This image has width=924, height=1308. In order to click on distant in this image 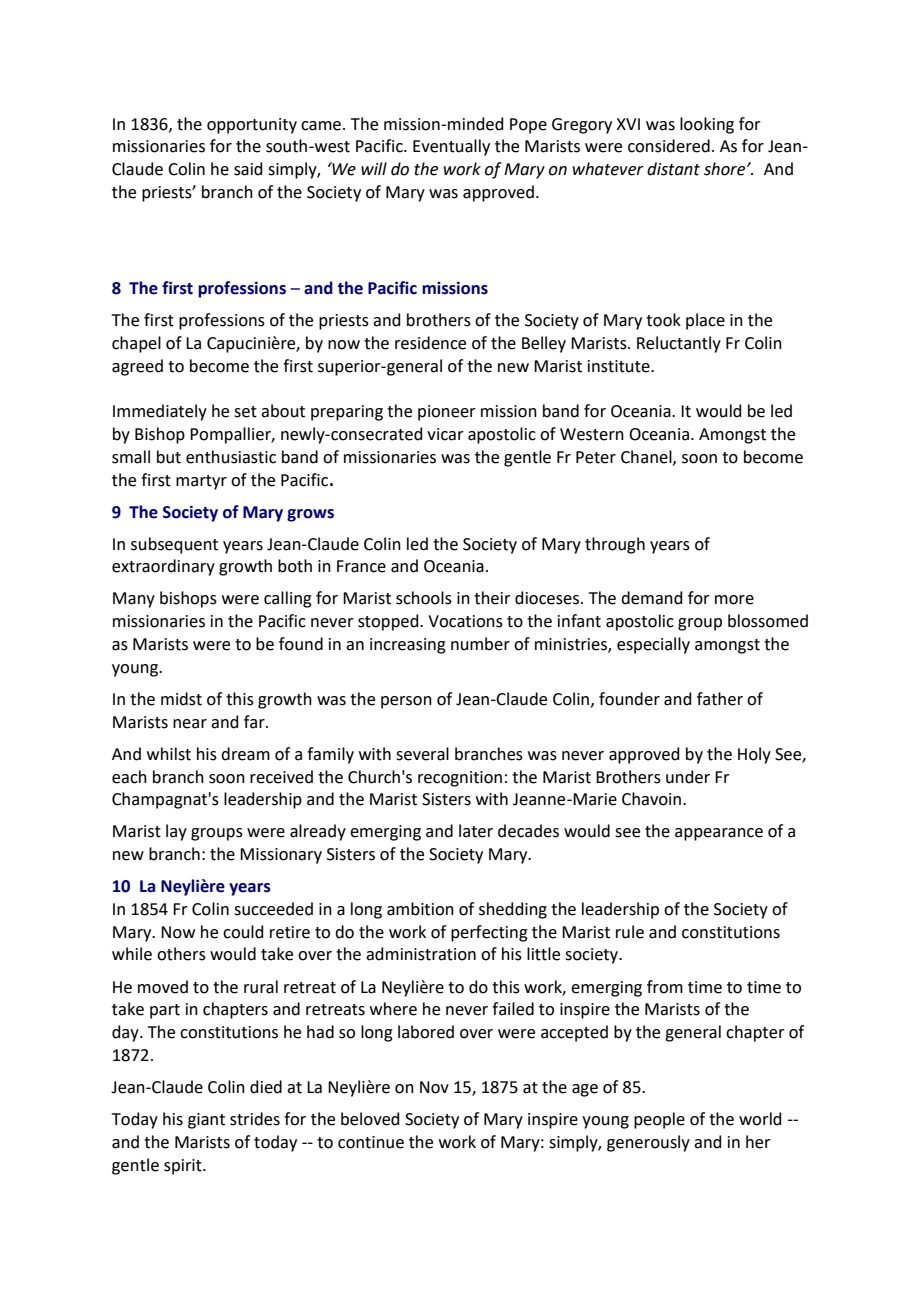, I will do `click(673, 169)`.
